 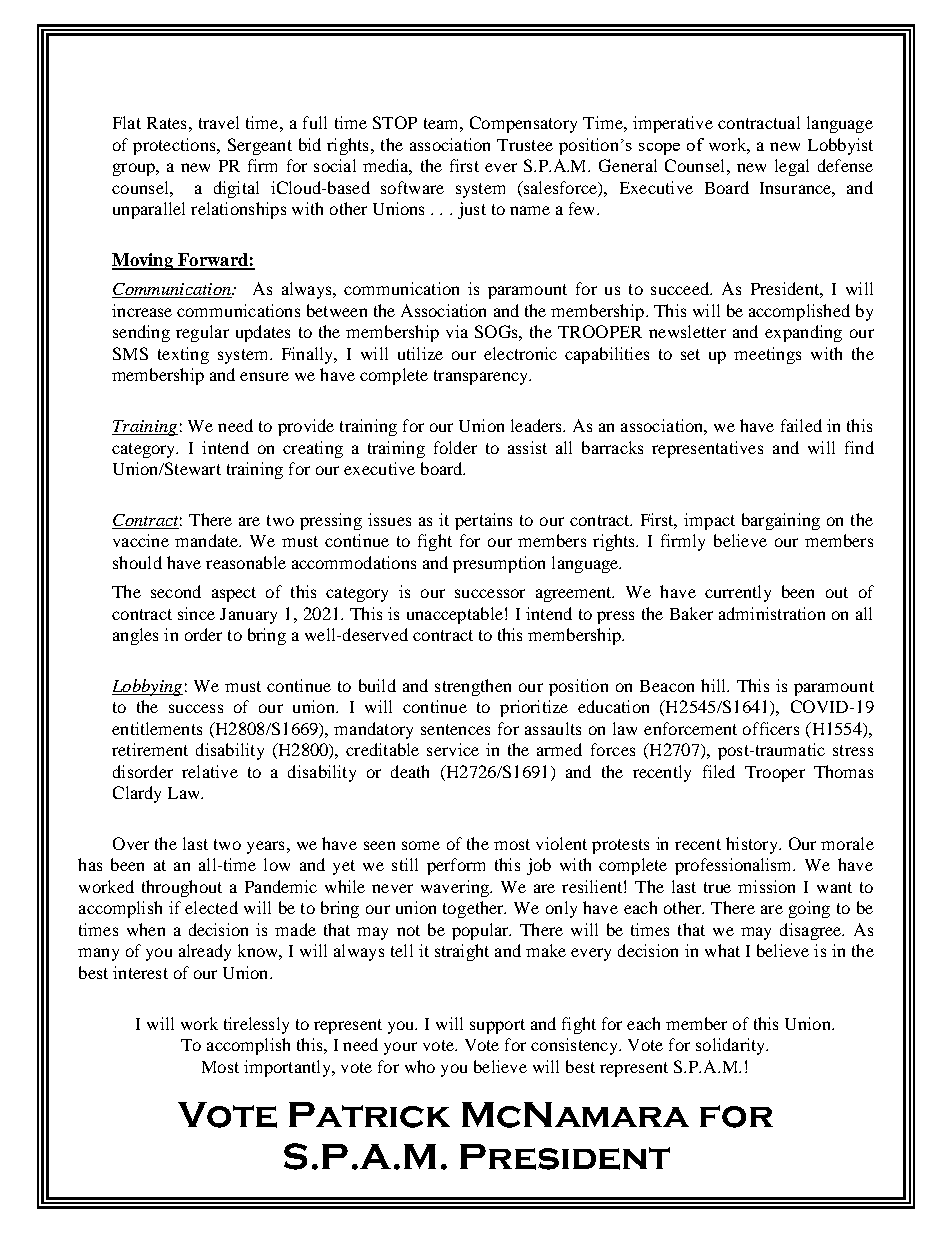 What do you see at coordinates (455, 447) in the screenshot?
I see `folder` at bounding box center [455, 447].
